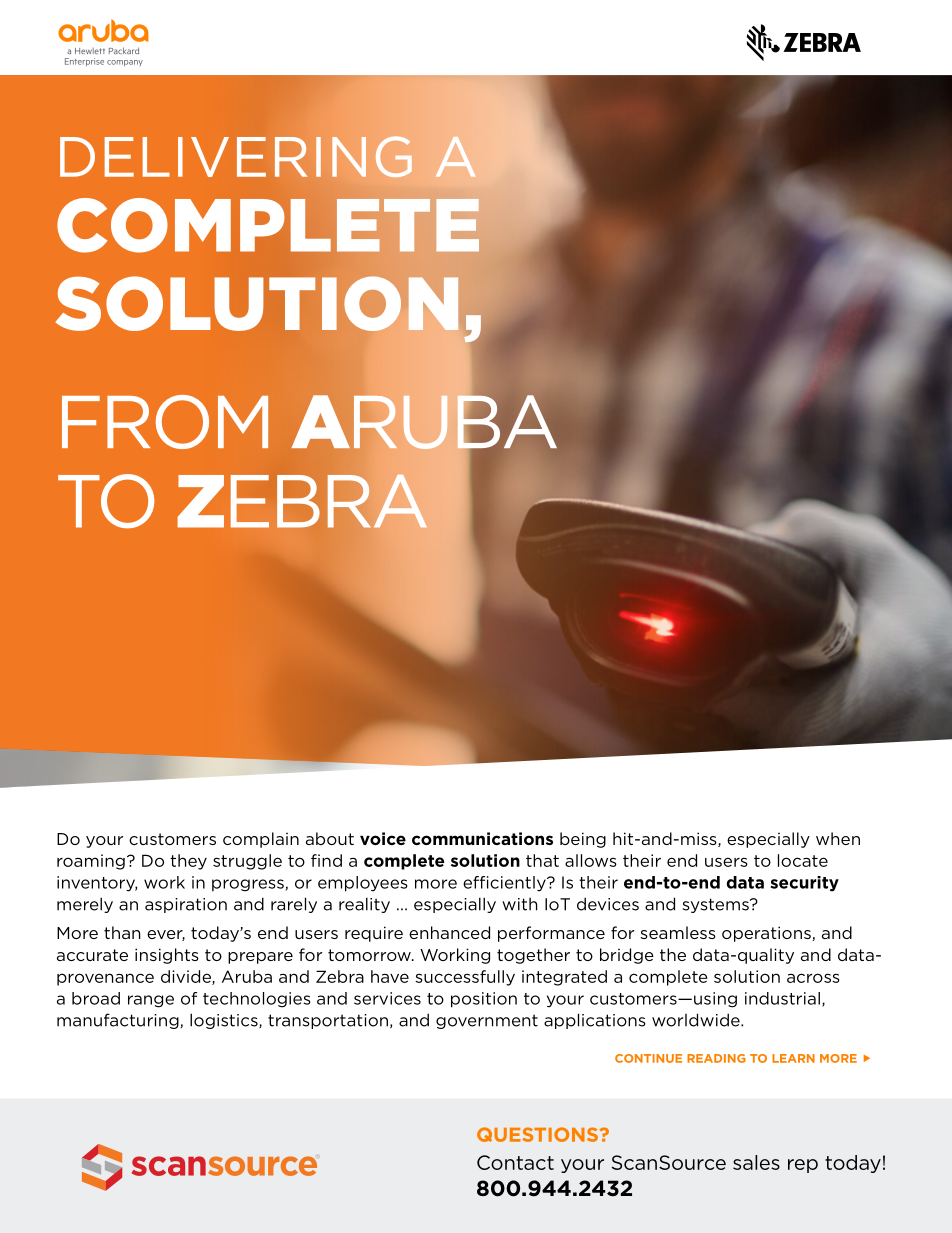 Image resolution: width=952 pixels, height=1233 pixels. What do you see at coordinates (383, 838) in the screenshot?
I see `voice` at bounding box center [383, 838].
